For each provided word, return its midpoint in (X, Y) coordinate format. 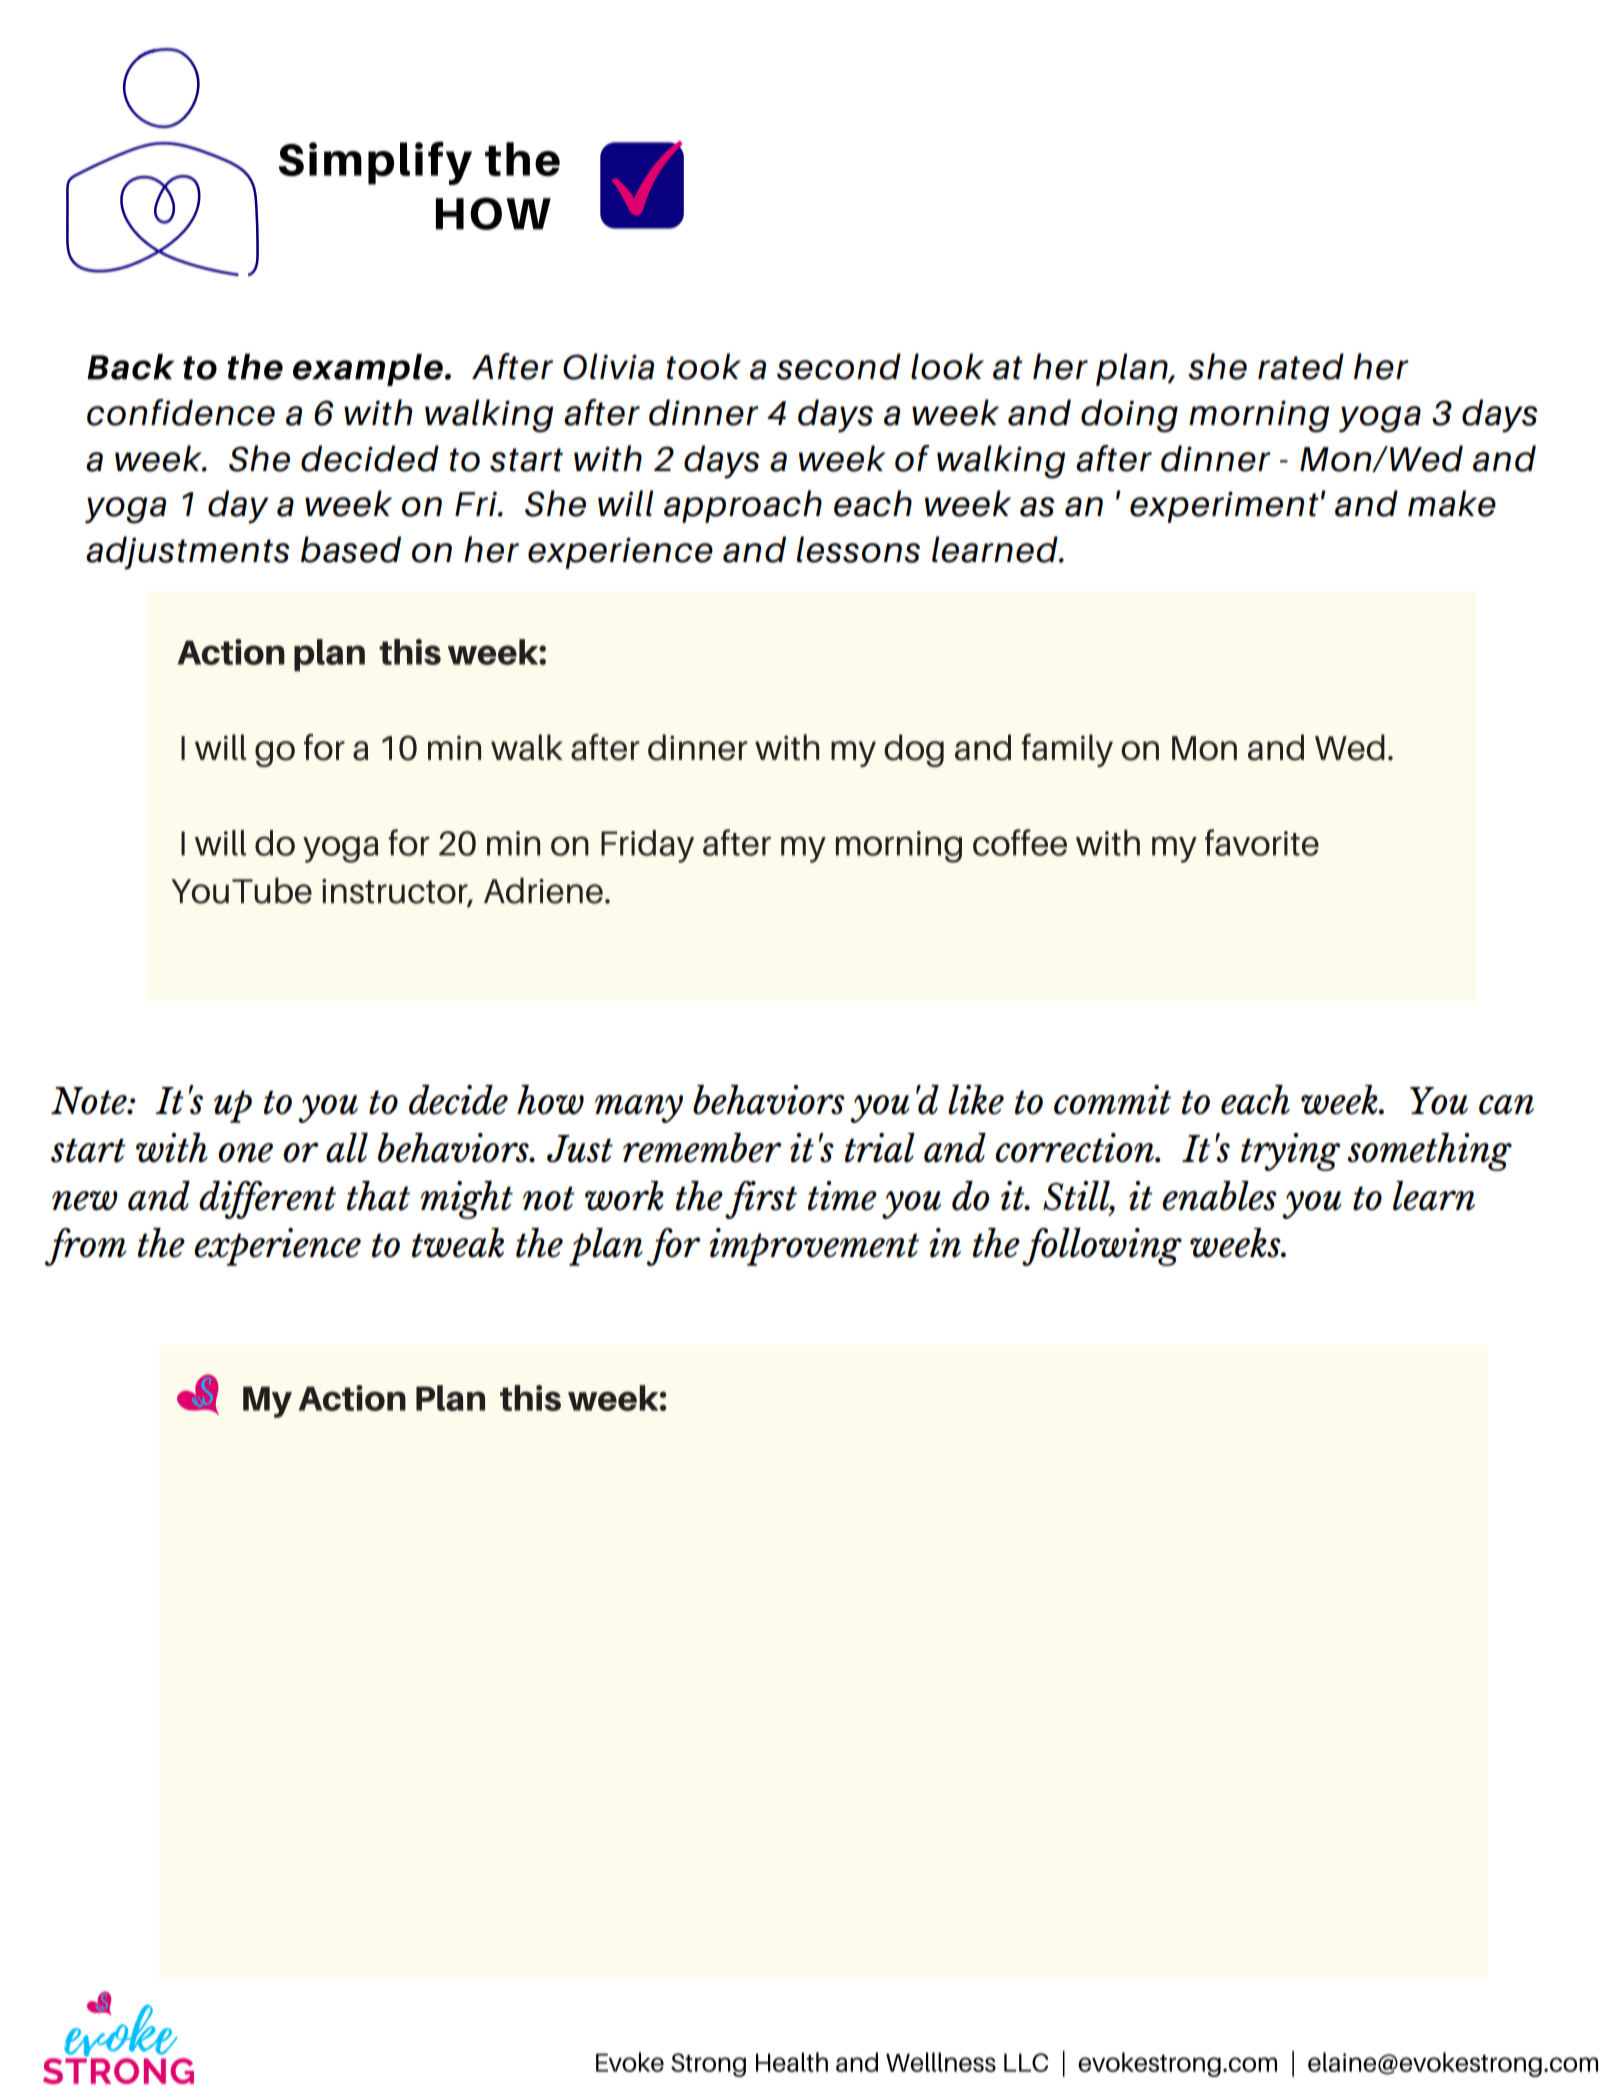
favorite (1262, 842)
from (86, 1247)
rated (1301, 366)
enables (1219, 1196)
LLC (1026, 2062)
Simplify (375, 163)
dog (914, 750)
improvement (814, 1247)
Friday (647, 846)
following (1102, 1247)
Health (792, 2062)
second (839, 366)
